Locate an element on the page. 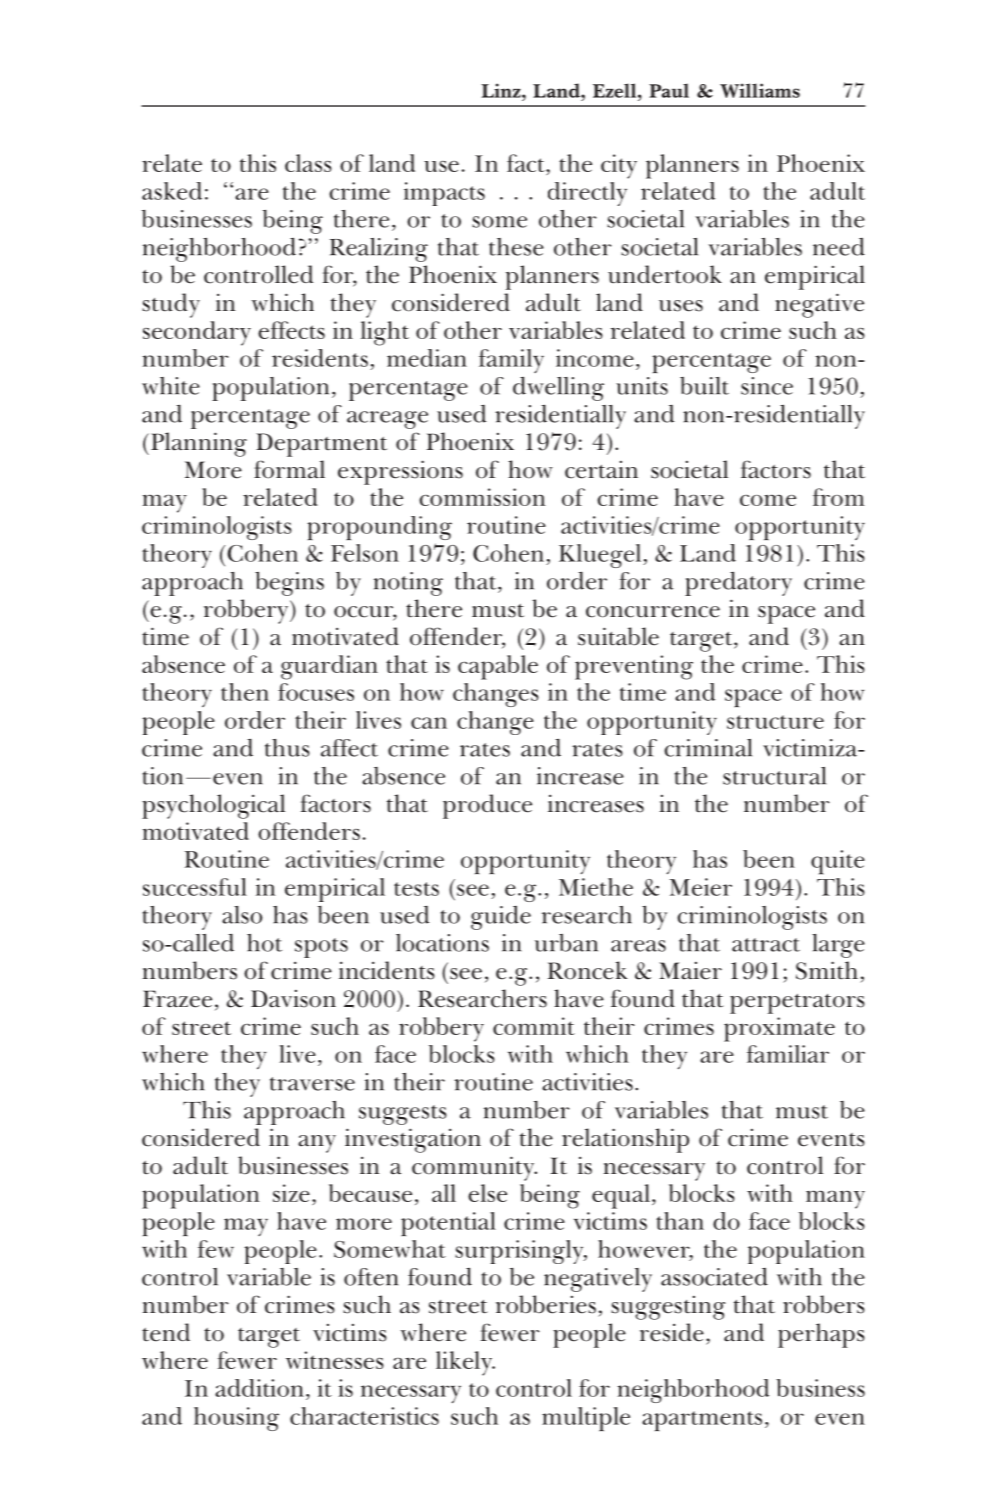 The height and width of the document is (1509, 1006). commission is located at coordinates (482, 497).
